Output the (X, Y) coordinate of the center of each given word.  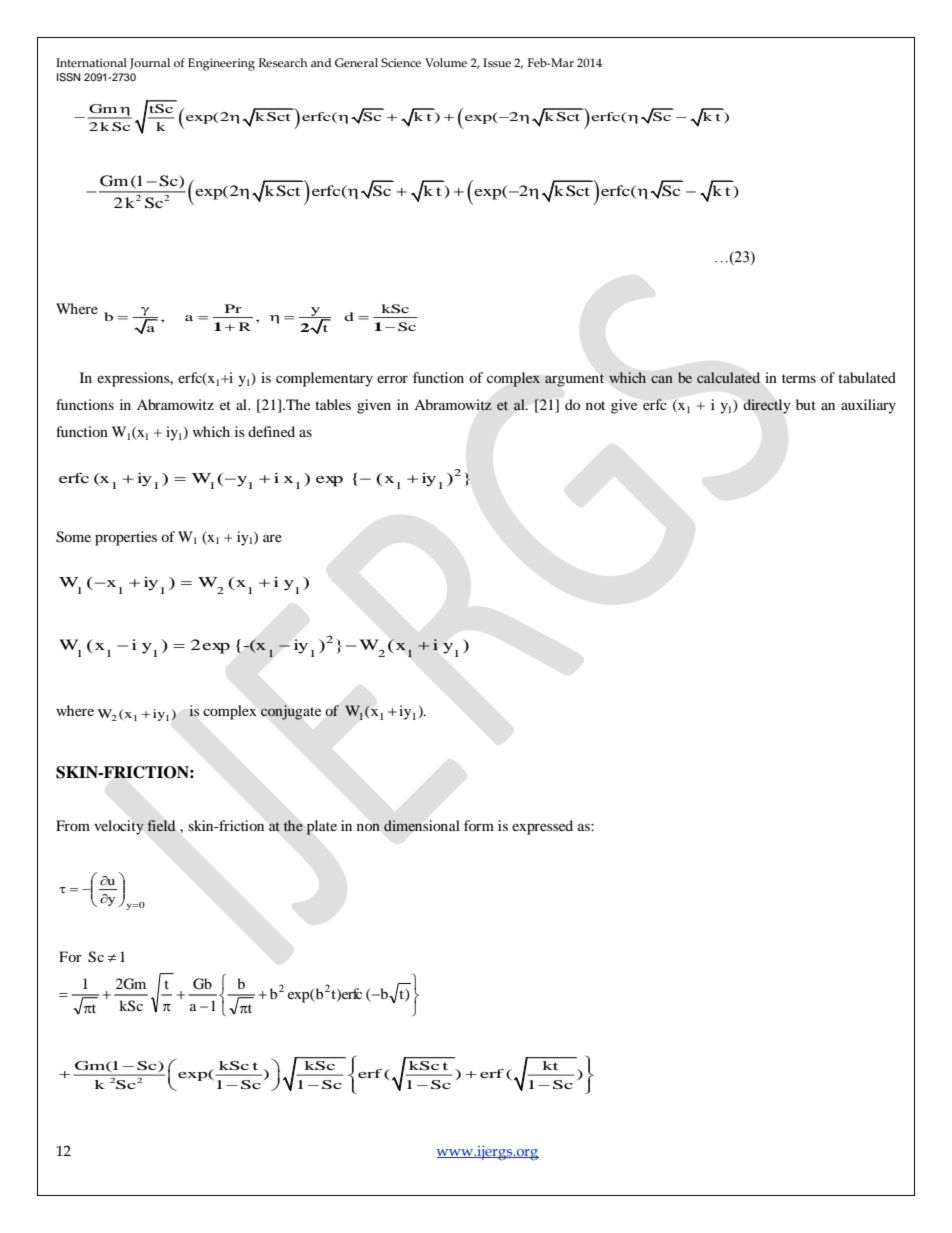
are (272, 538)
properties (126, 538)
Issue (497, 62)
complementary (324, 379)
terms (799, 378)
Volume (446, 62)
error (392, 379)
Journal (150, 63)
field (161, 825)
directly (767, 406)
